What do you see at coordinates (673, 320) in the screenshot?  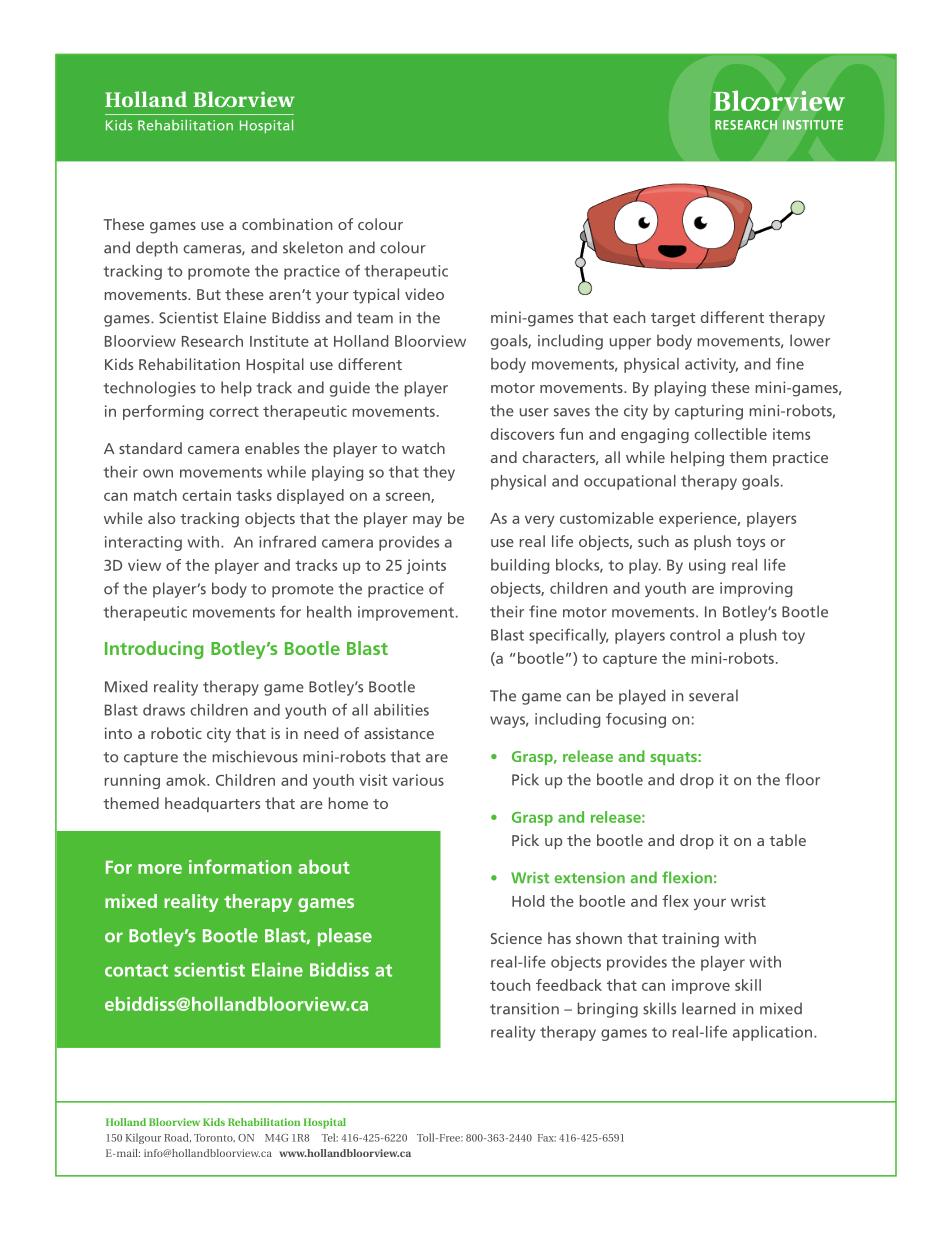 I see `target` at bounding box center [673, 320].
